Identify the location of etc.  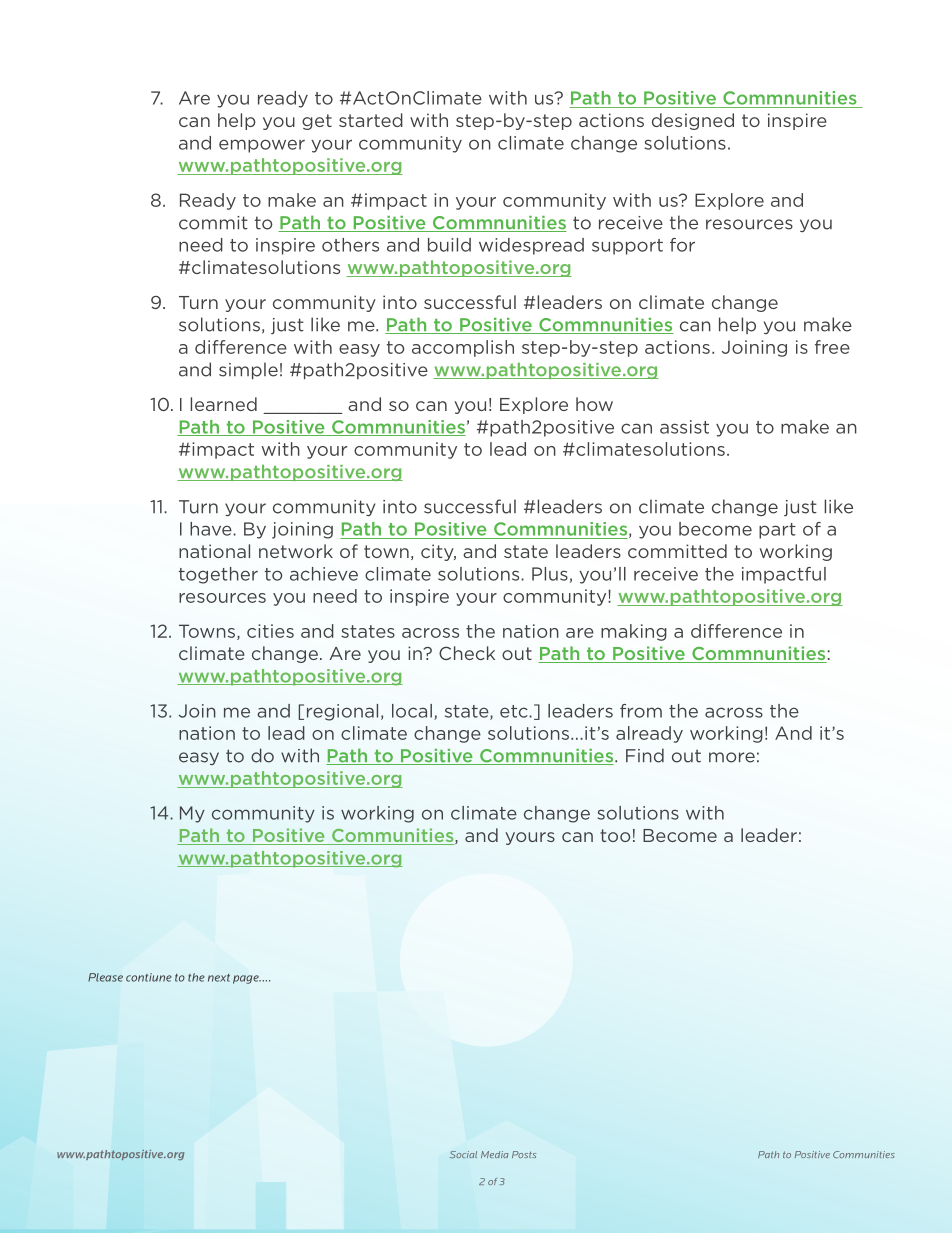
(515, 711).
